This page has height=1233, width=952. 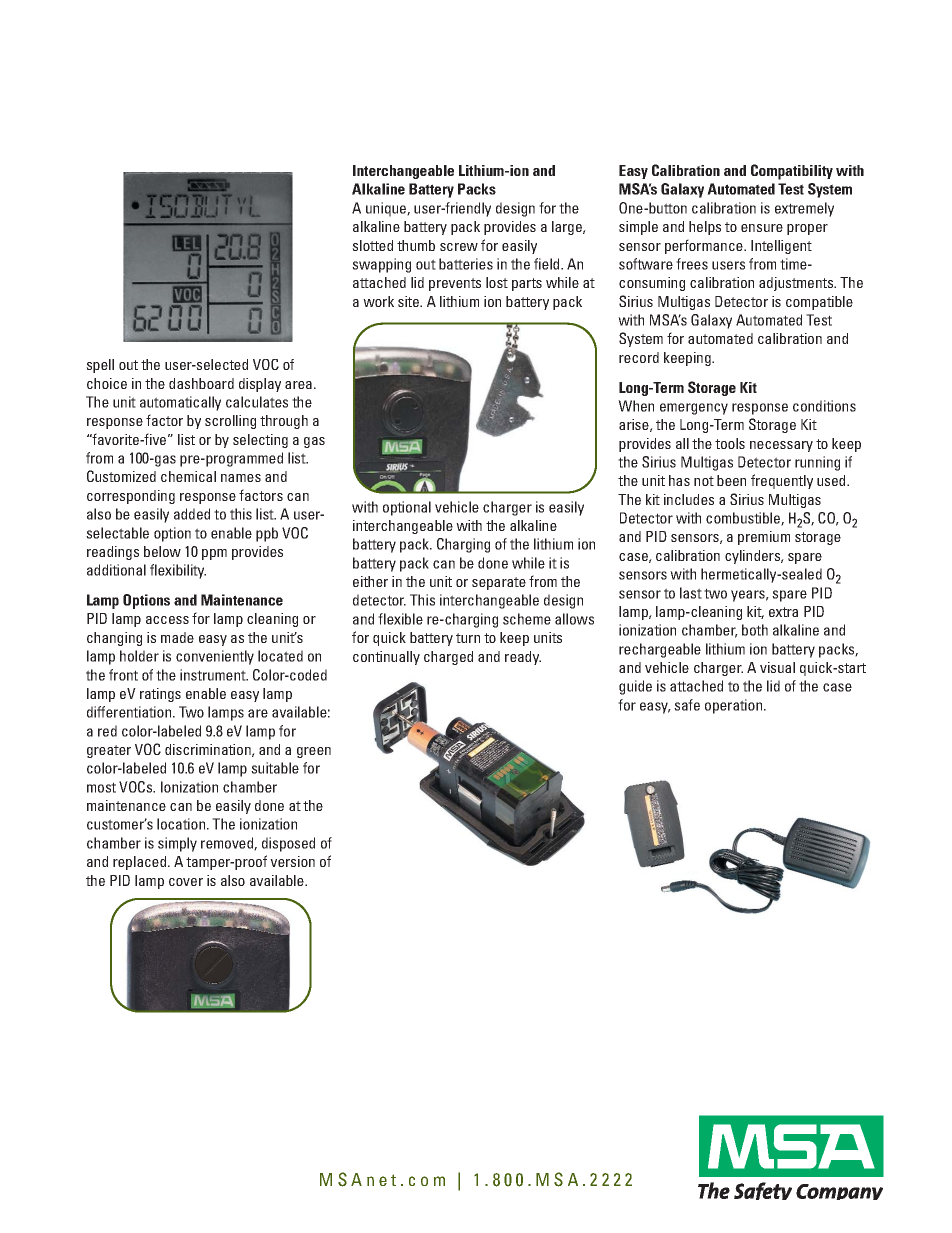 I want to click on separate, so click(x=499, y=583).
